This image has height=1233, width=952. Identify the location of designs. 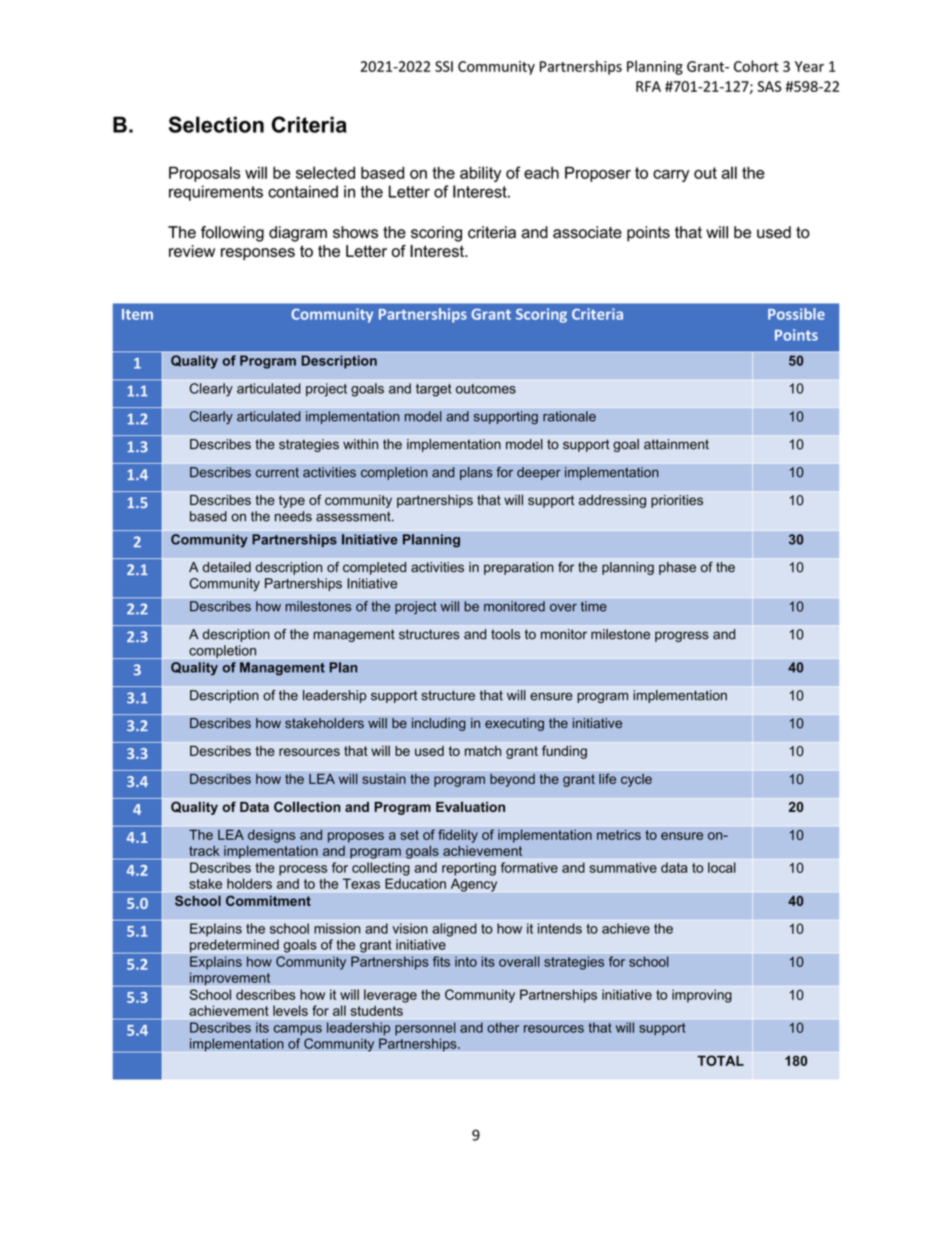
(272, 836).
